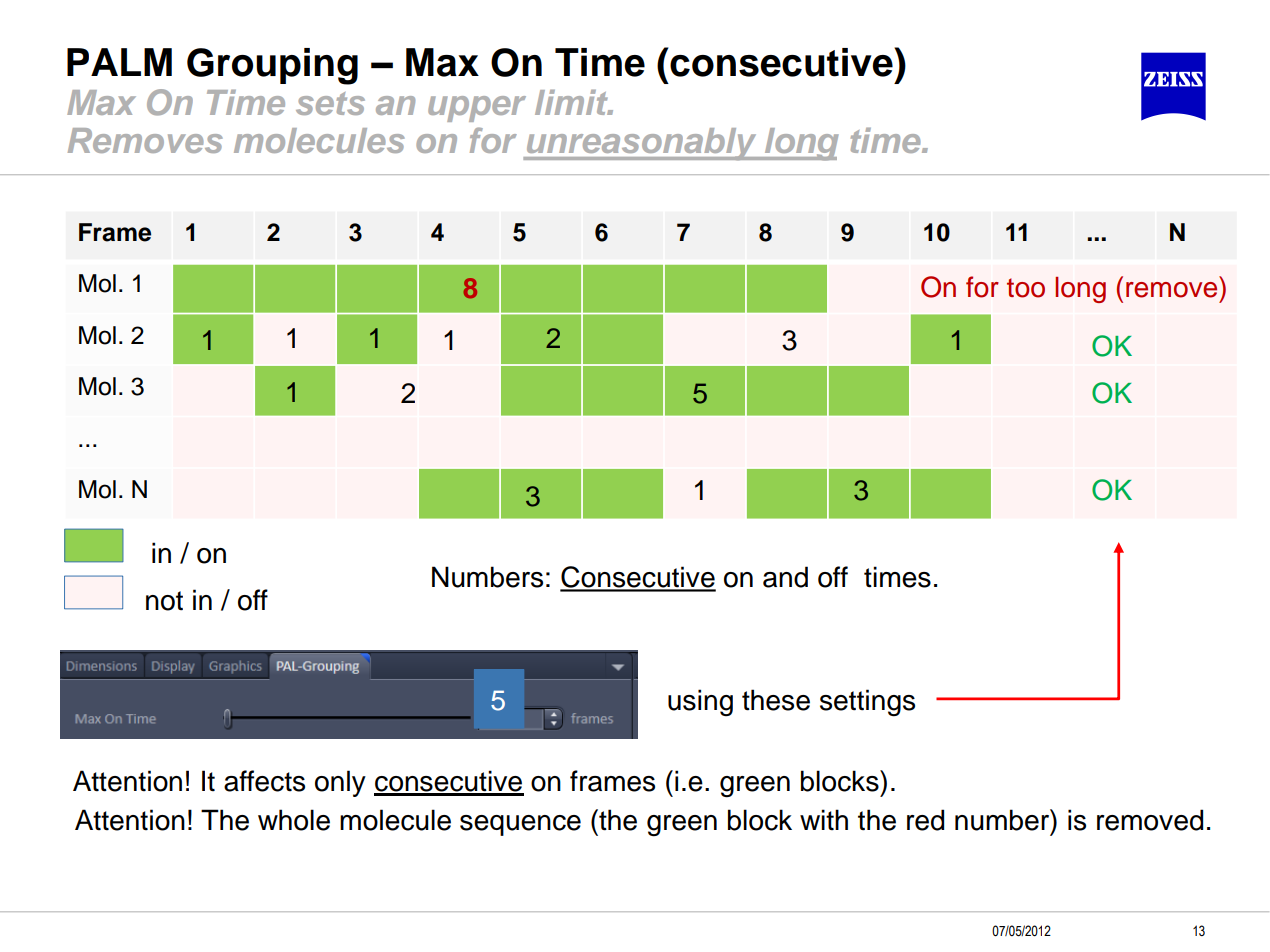 Image resolution: width=1270 pixels, height=952 pixels. Describe the element at coordinates (867, 703) in the screenshot. I see `settings` at that location.
